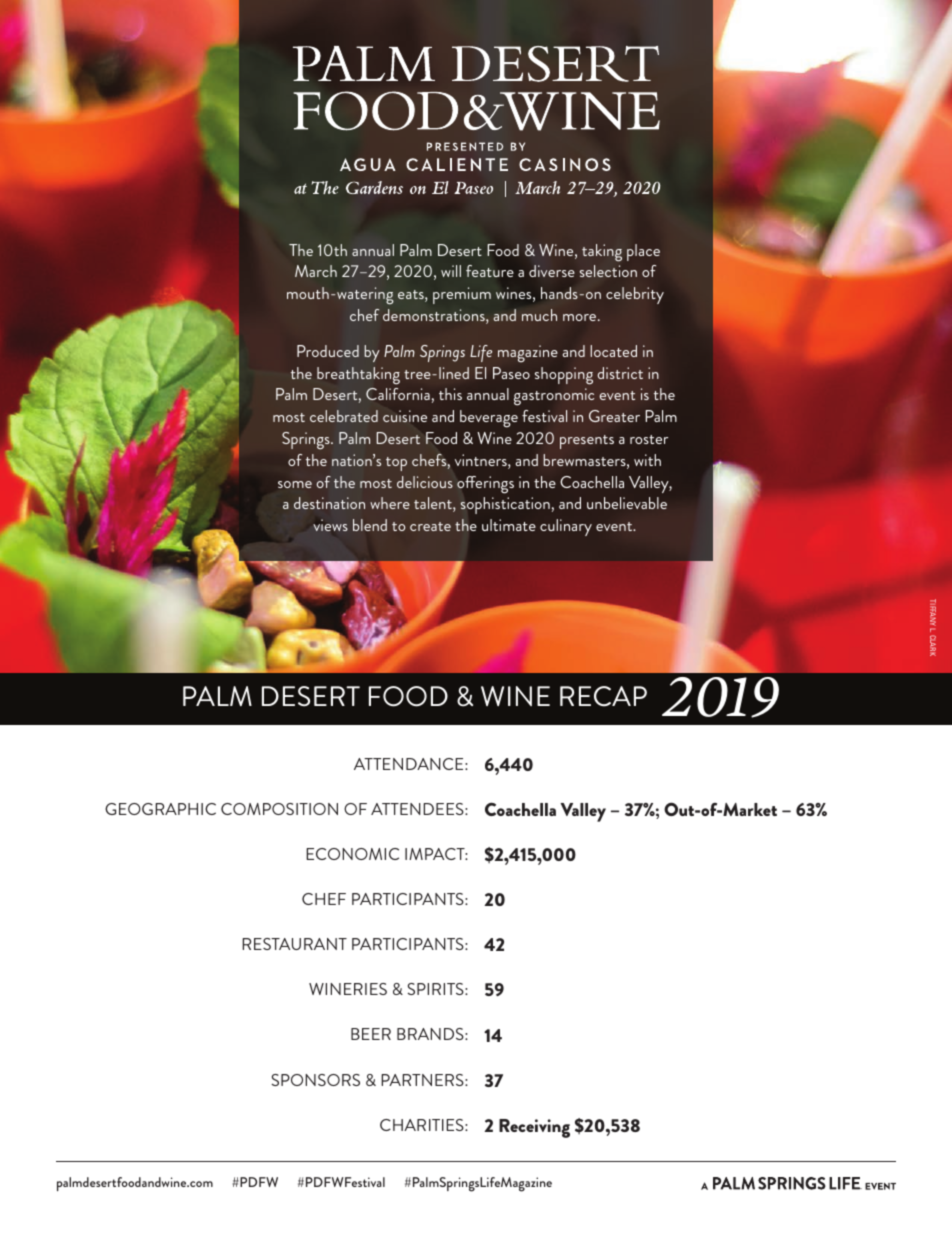  I want to click on Receiving, so click(534, 1128).
